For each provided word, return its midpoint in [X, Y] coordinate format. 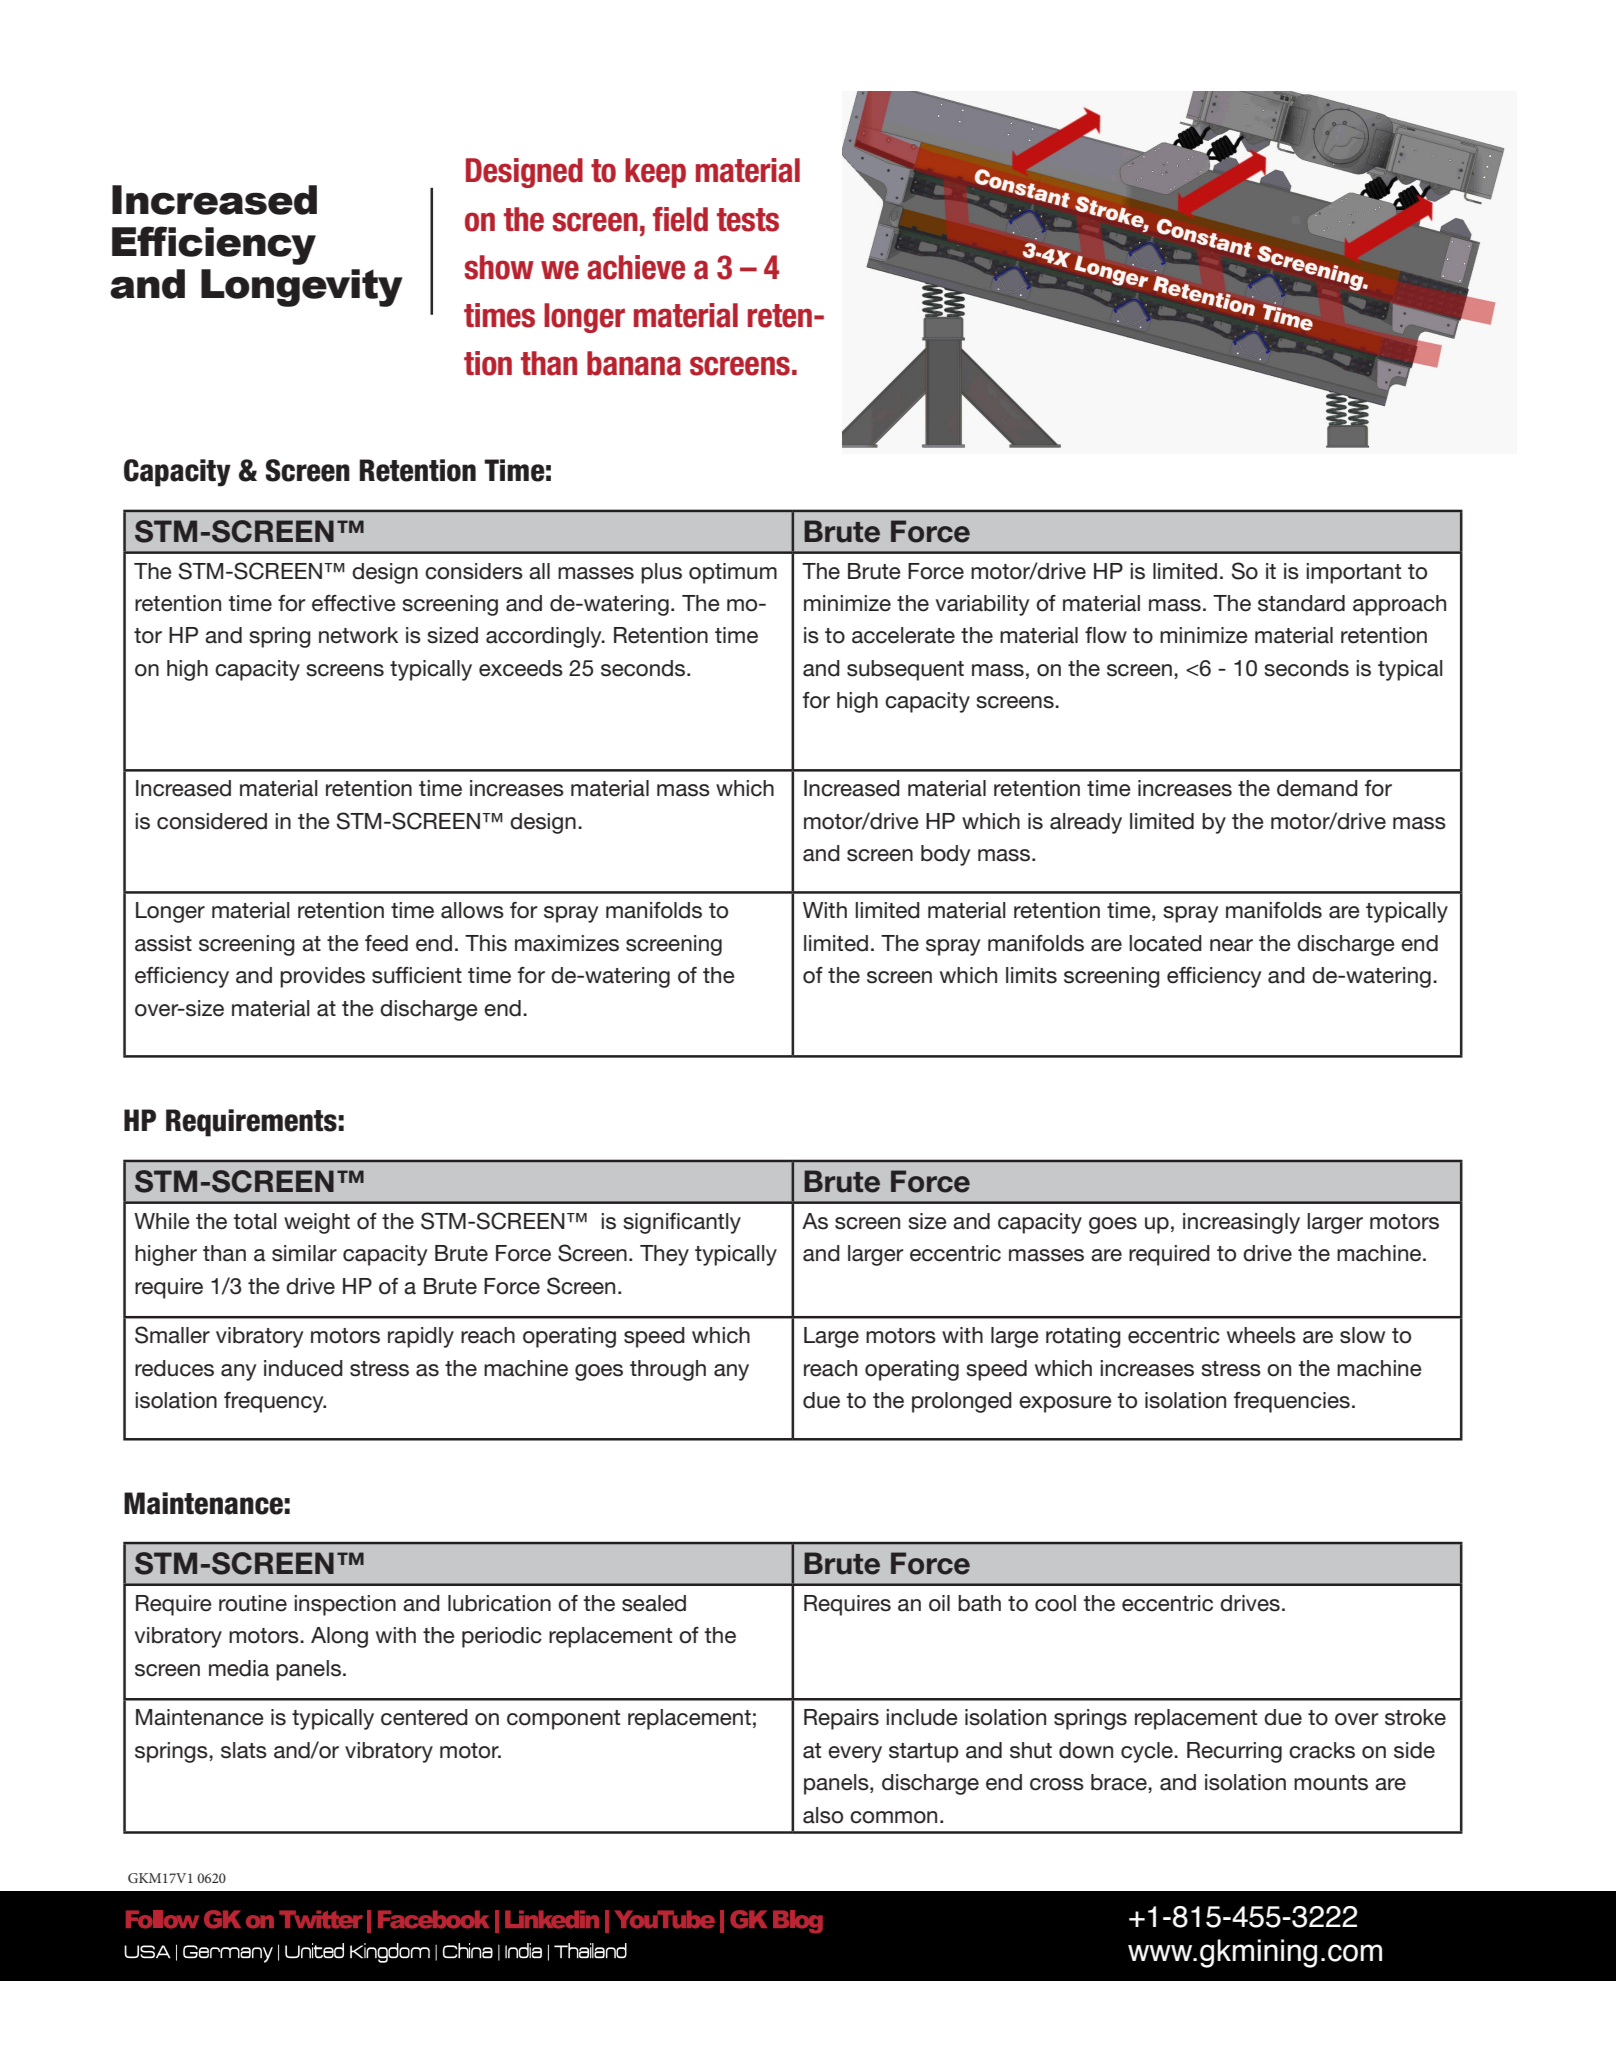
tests [748, 220]
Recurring [1234, 1752]
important [1353, 573]
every [855, 1754]
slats [244, 1750]
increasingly [1241, 1223]
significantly [682, 1223]
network [358, 635]
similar [304, 1253]
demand [1317, 788]
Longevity [302, 288]
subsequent [905, 670]
